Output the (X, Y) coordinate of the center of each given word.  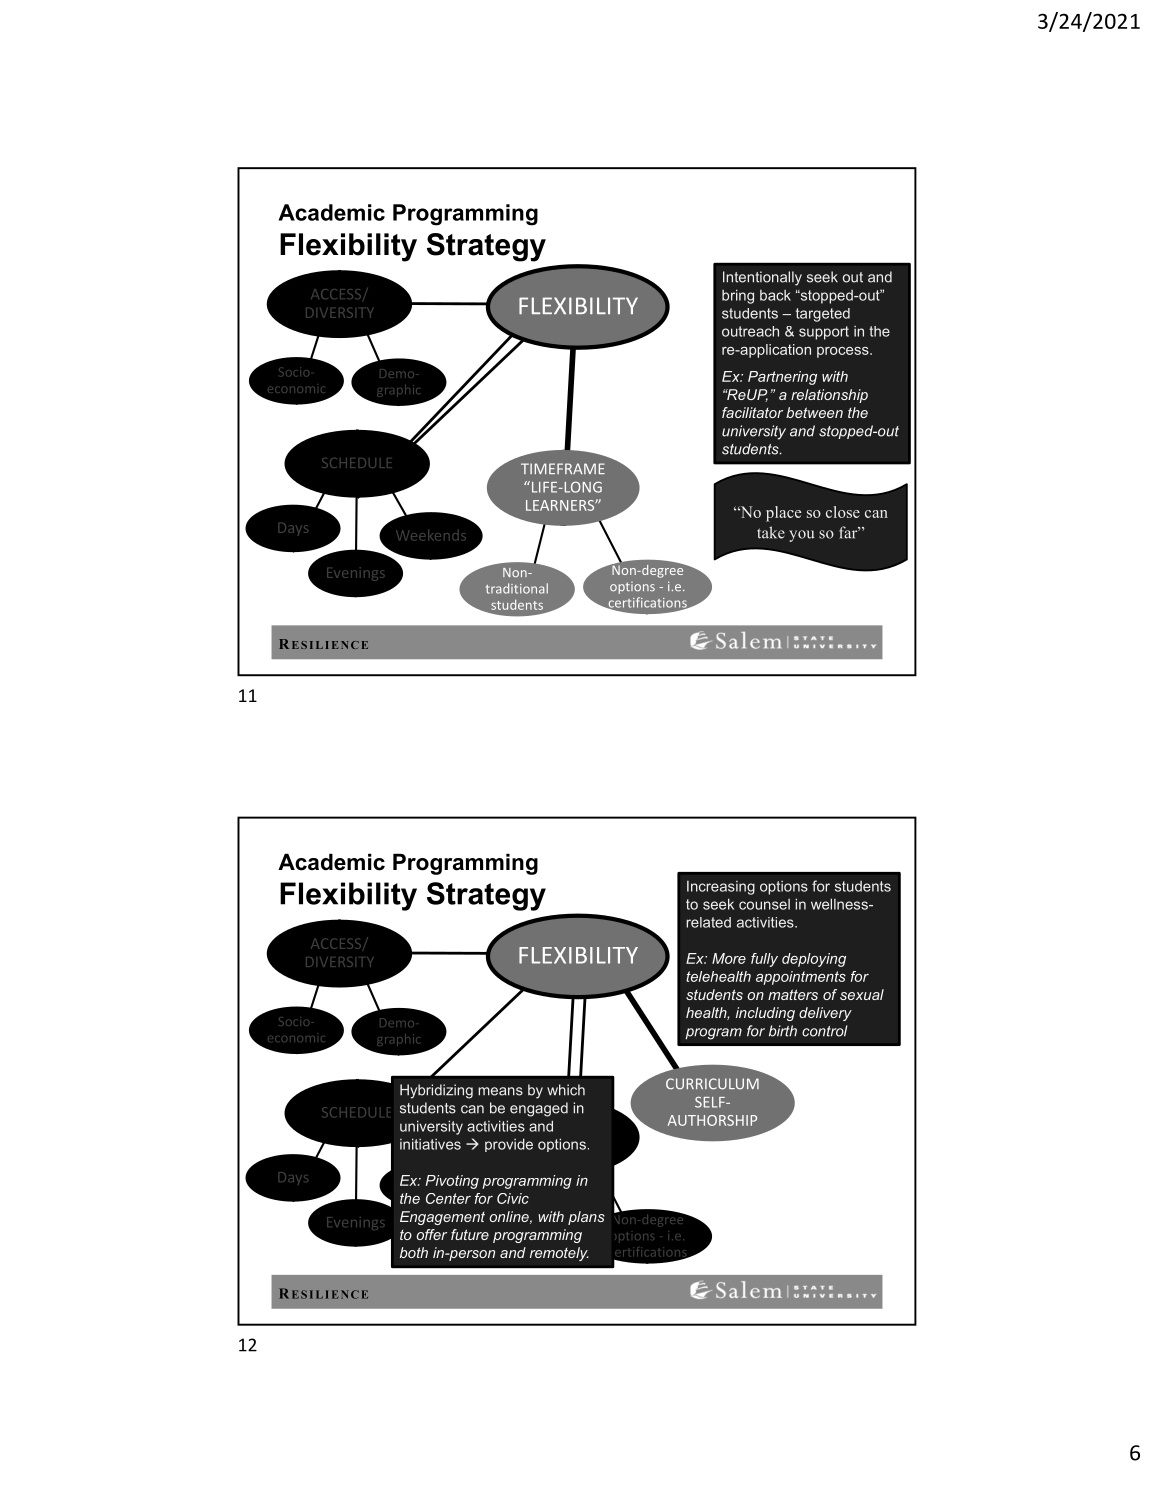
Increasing (721, 888)
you (802, 536)
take (771, 532)
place (783, 514)
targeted (823, 315)
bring (738, 296)
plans (586, 1218)
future (470, 1234)
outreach (750, 331)
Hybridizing (436, 1091)
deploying (814, 960)
